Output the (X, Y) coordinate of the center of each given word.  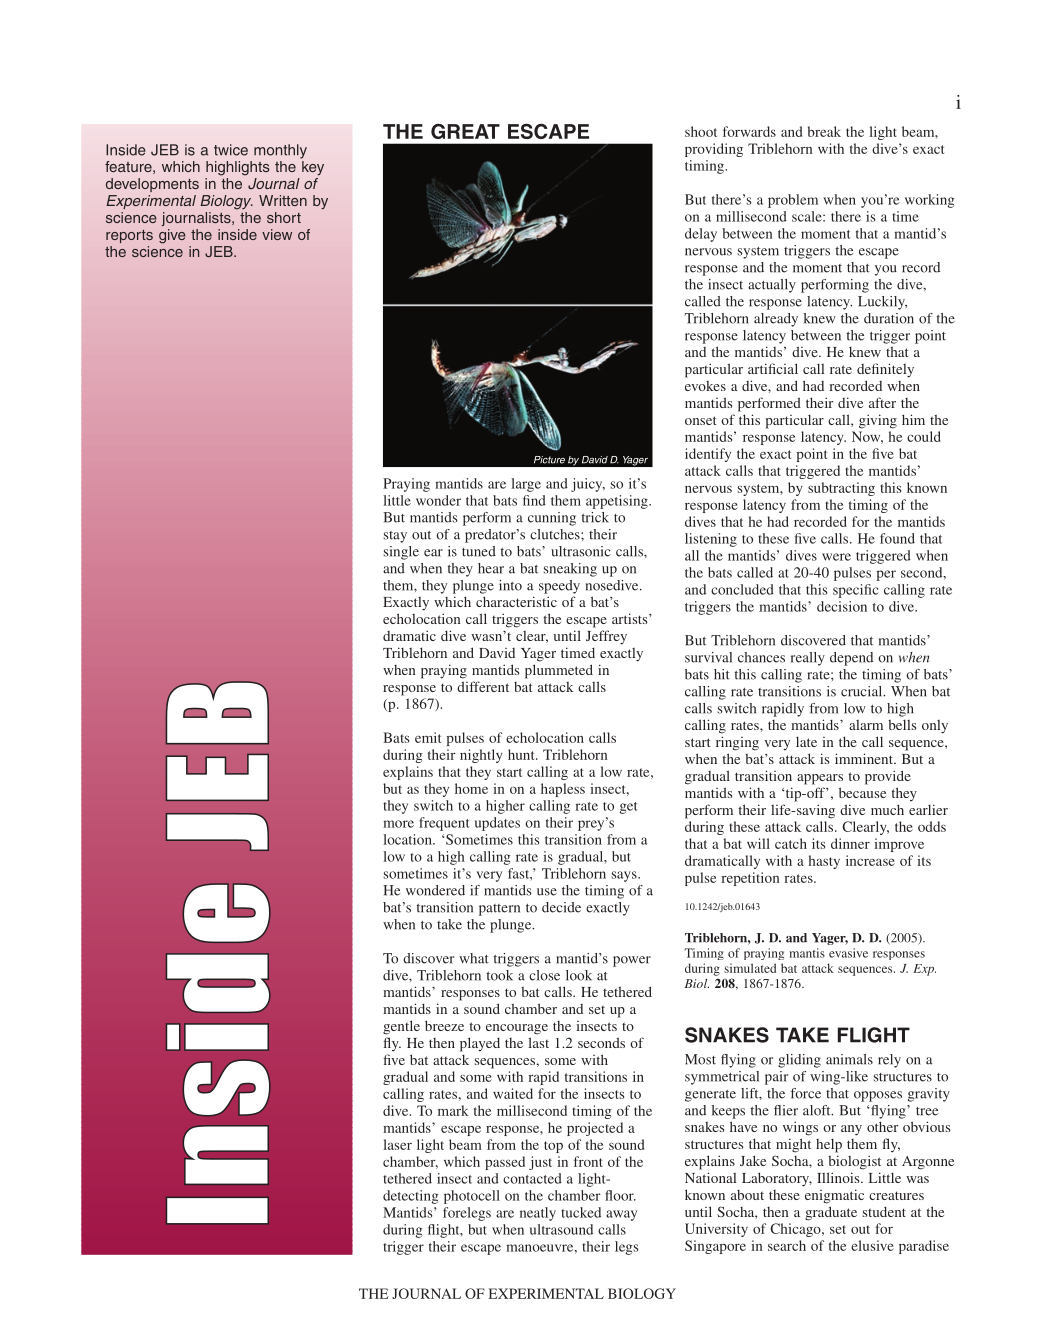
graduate (831, 1213)
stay (395, 537)
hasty (824, 862)
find (534, 500)
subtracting (841, 489)
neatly (538, 1214)
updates (497, 824)
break (824, 131)
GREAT (465, 131)
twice (231, 150)
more (398, 824)
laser (397, 1144)
